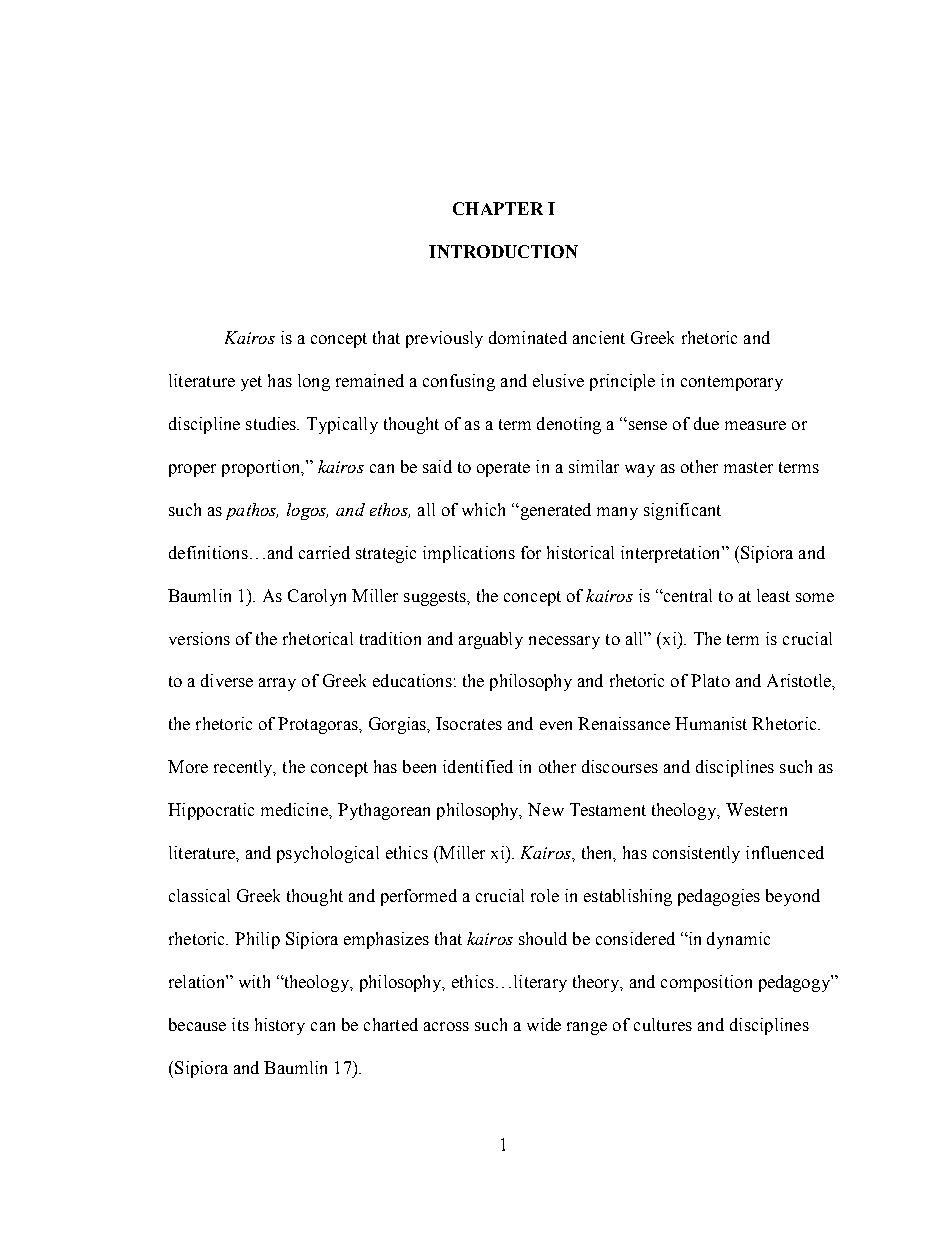 This screenshot has height=1233, width=952. I want to click on ancient, so click(599, 337).
